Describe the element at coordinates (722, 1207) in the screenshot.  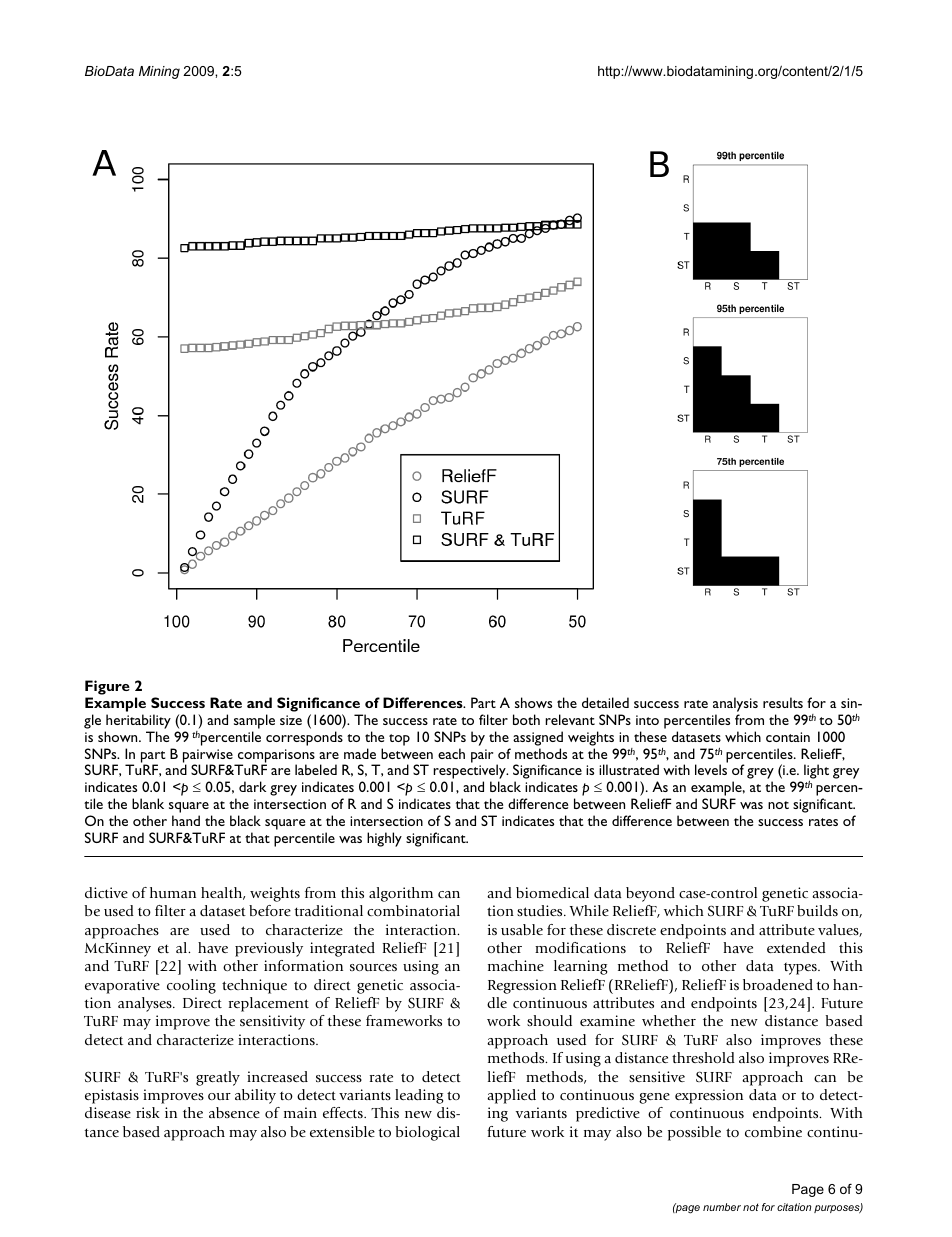
I see `number` at that location.
